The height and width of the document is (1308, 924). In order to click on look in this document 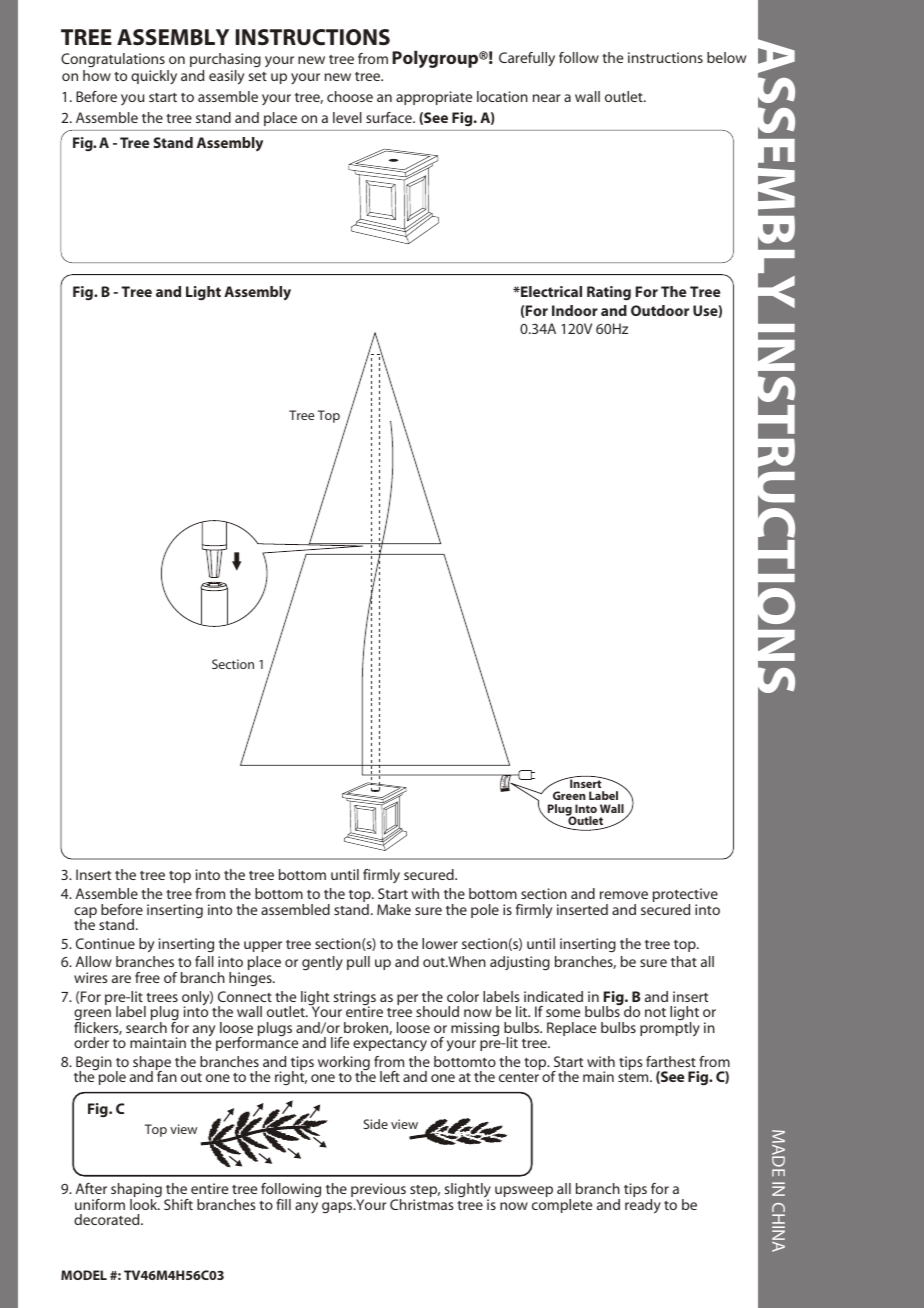, I will do `click(145, 1204)`.
